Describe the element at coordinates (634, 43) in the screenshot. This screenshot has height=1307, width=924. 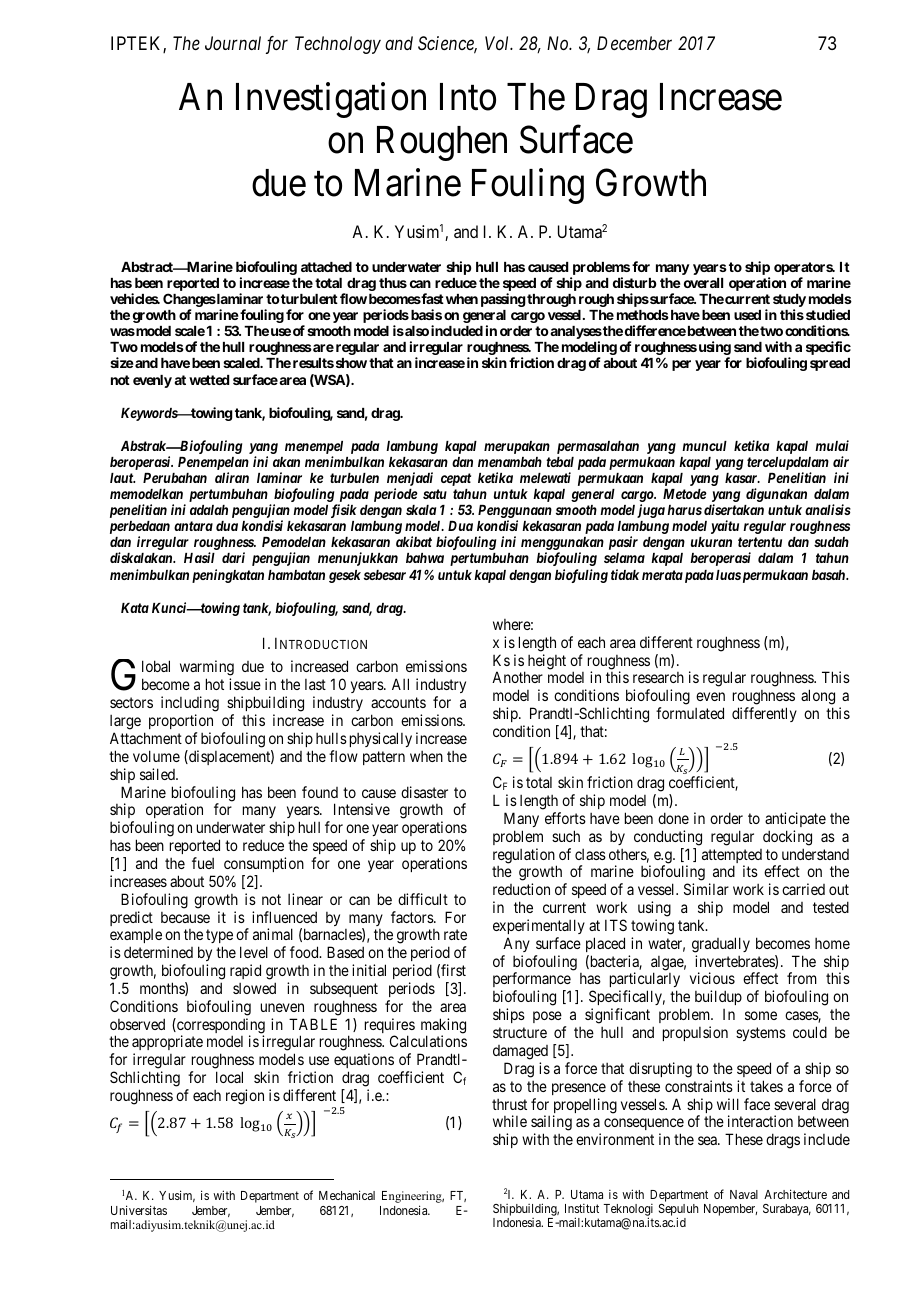
I see `December` at that location.
